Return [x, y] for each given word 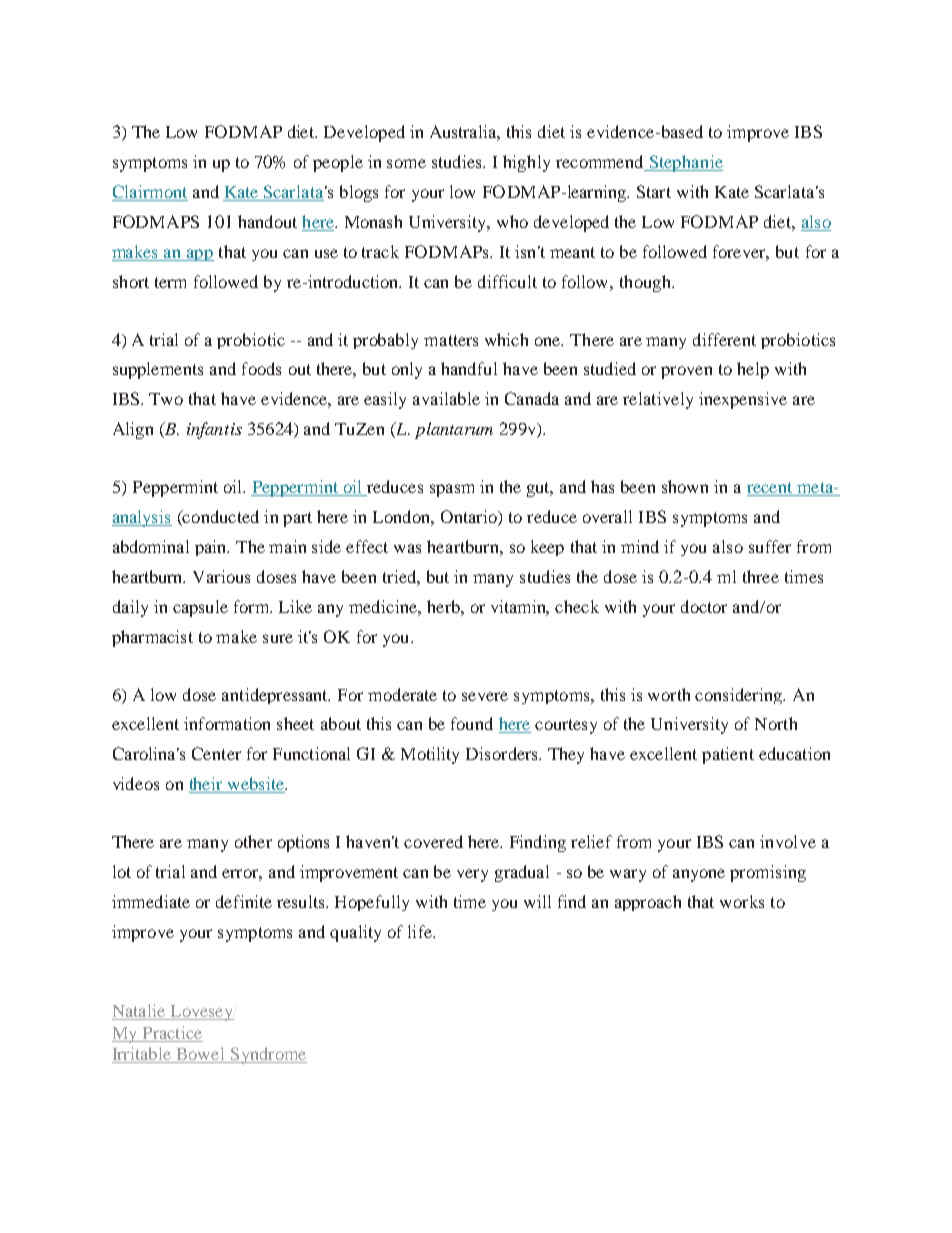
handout [267, 221]
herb [444, 606]
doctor [704, 606]
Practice [172, 1032]
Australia [465, 133]
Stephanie [685, 163]
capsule [200, 608]
